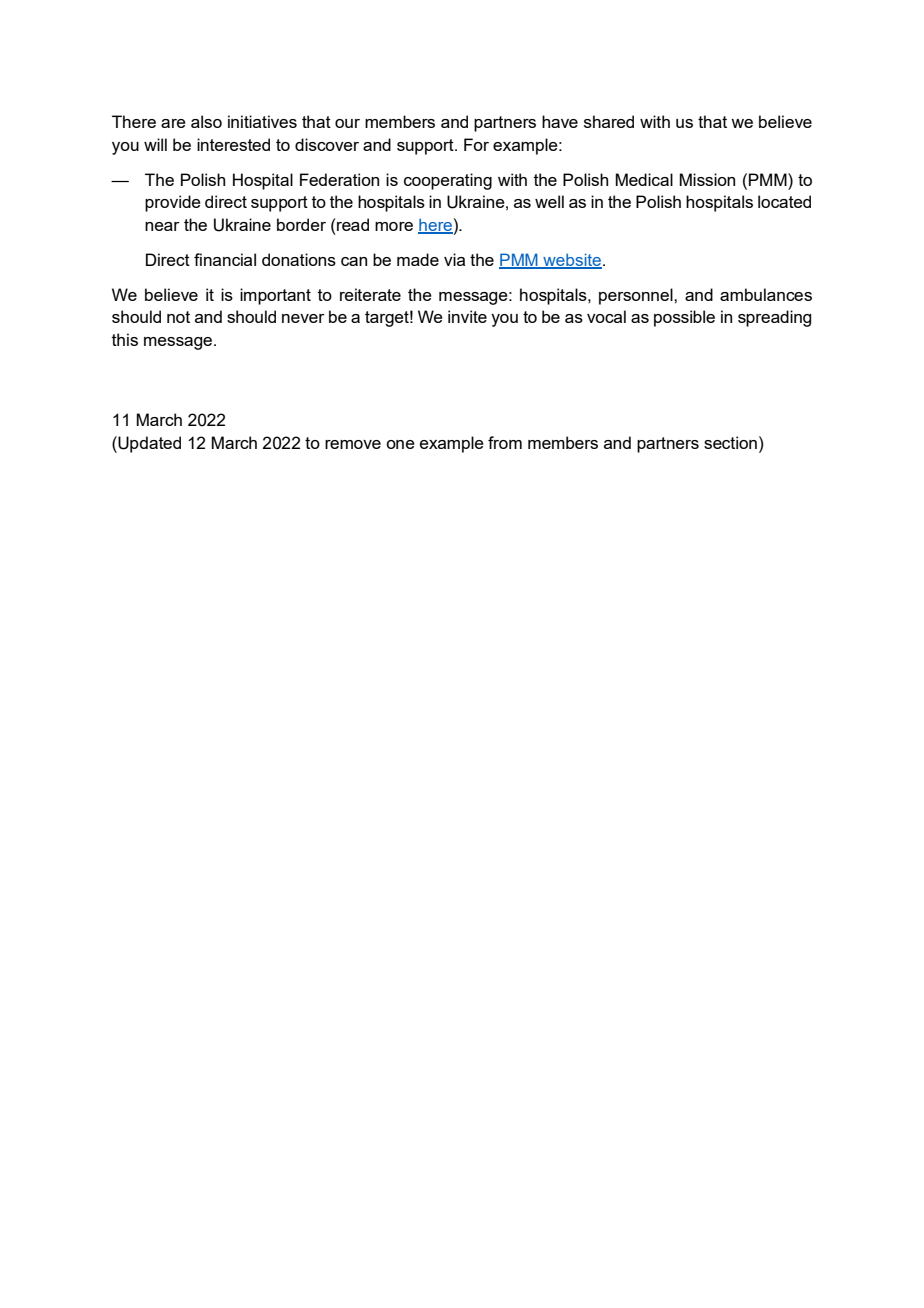 This image has height=1308, width=924. I want to click on near, so click(162, 226).
